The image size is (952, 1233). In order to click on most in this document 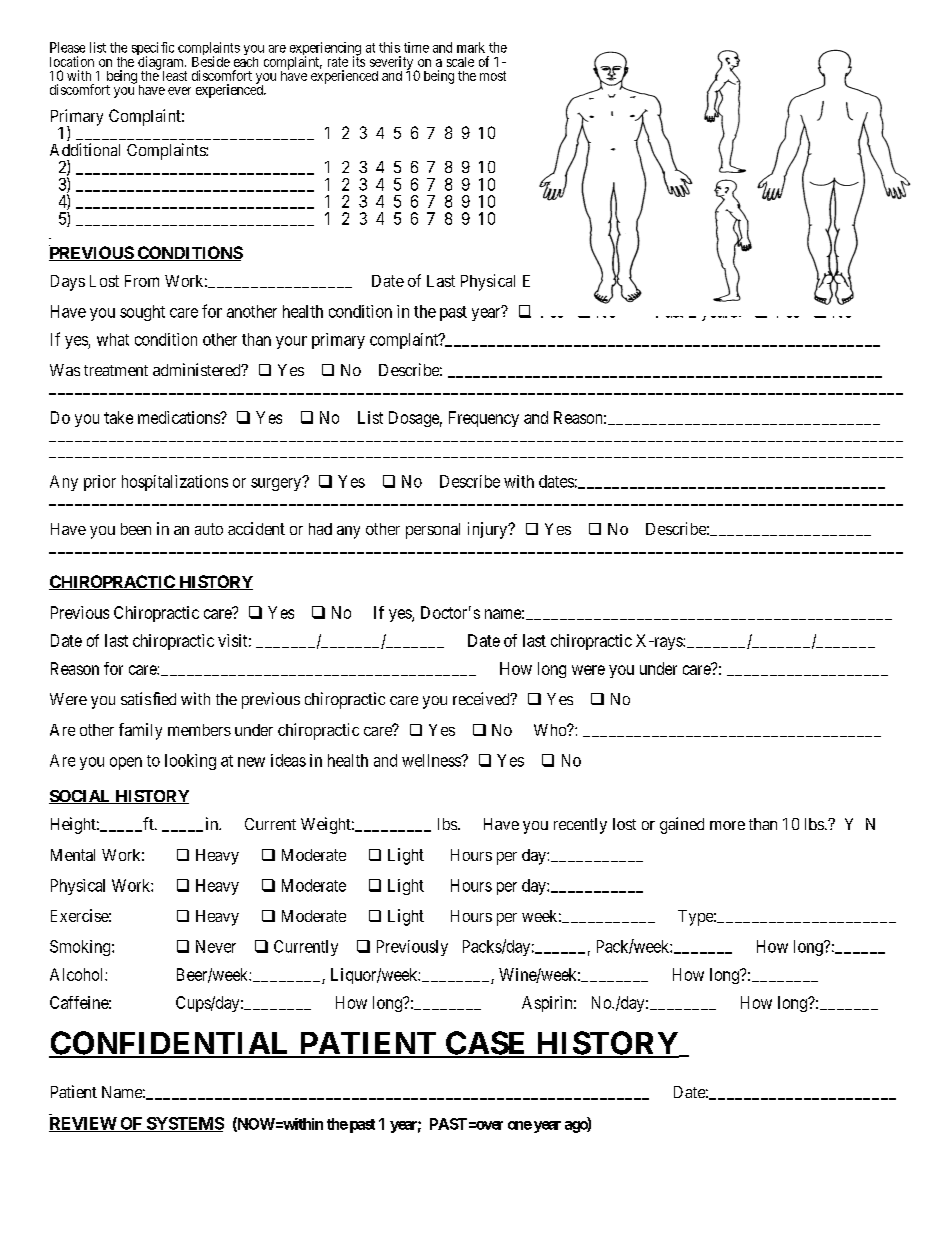, I will do `click(493, 76)`.
